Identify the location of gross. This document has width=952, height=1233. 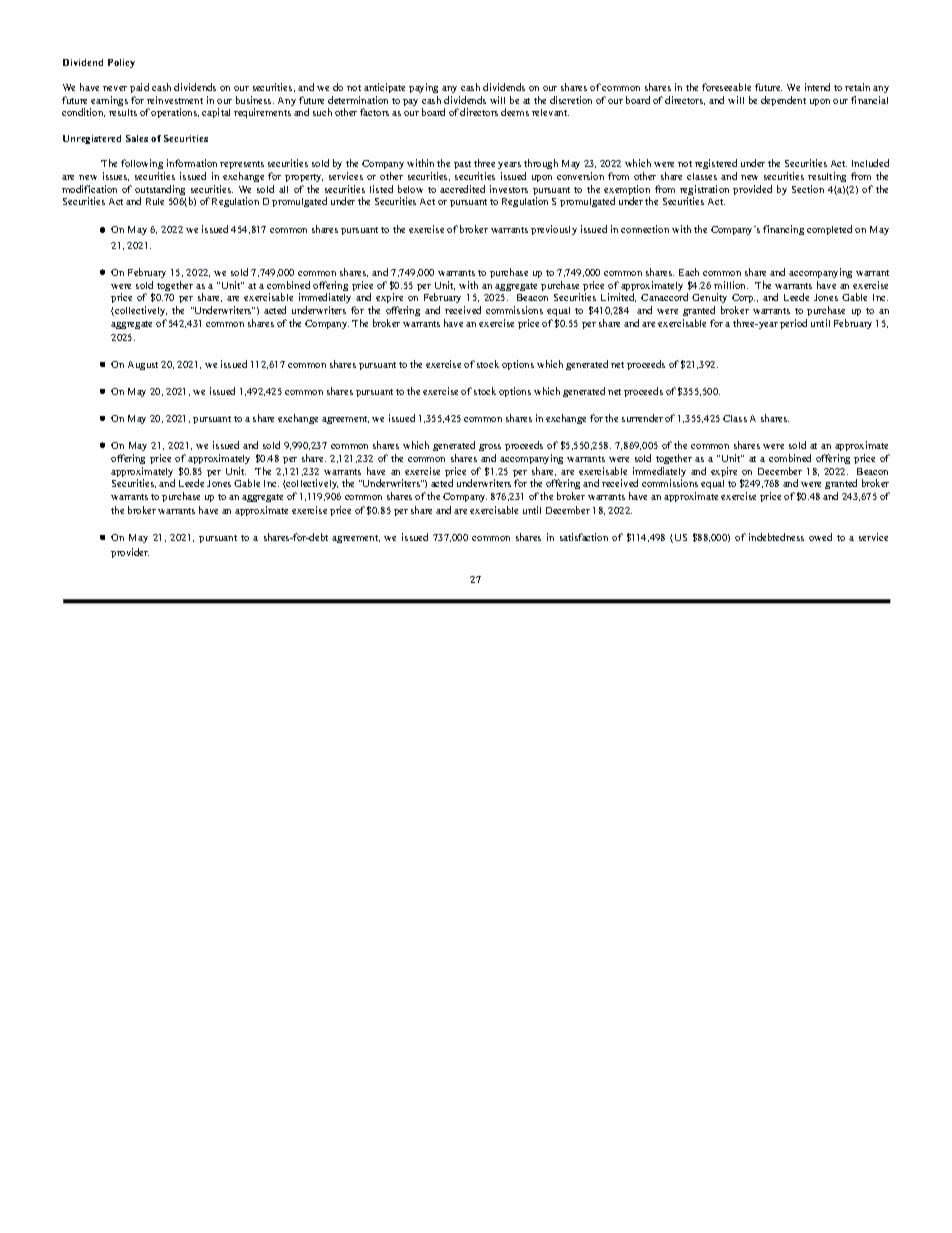
(490, 447).
